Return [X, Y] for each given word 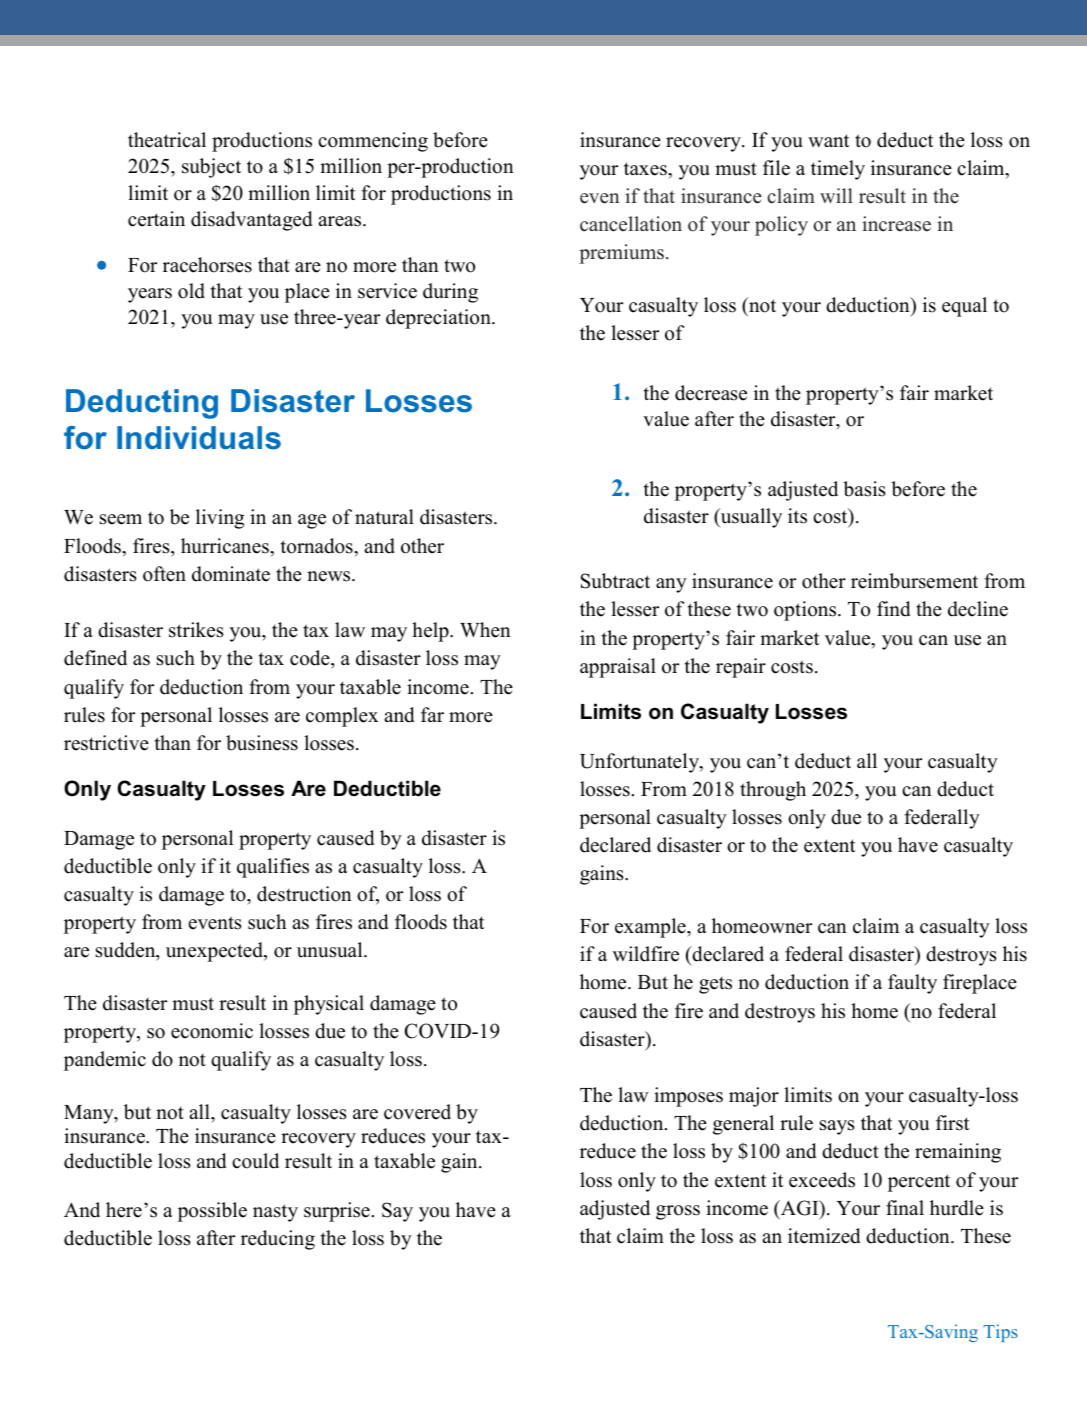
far [432, 714]
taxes [646, 169]
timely [838, 170]
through [773, 791]
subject [211, 168]
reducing [278, 1240]
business [262, 743]
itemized [824, 1236]
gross [678, 1212]
